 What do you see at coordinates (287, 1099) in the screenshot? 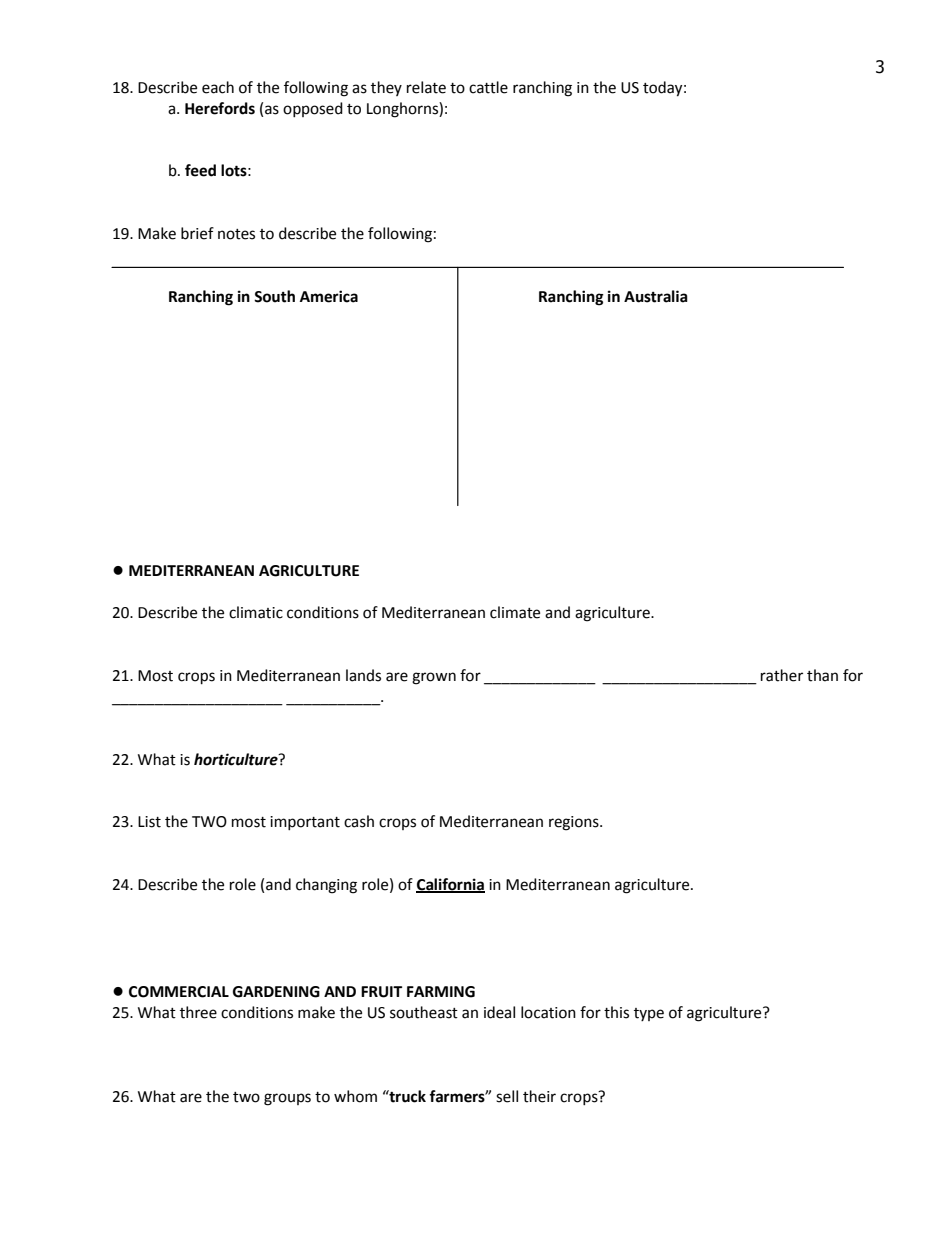
I see `groups` at bounding box center [287, 1099].
